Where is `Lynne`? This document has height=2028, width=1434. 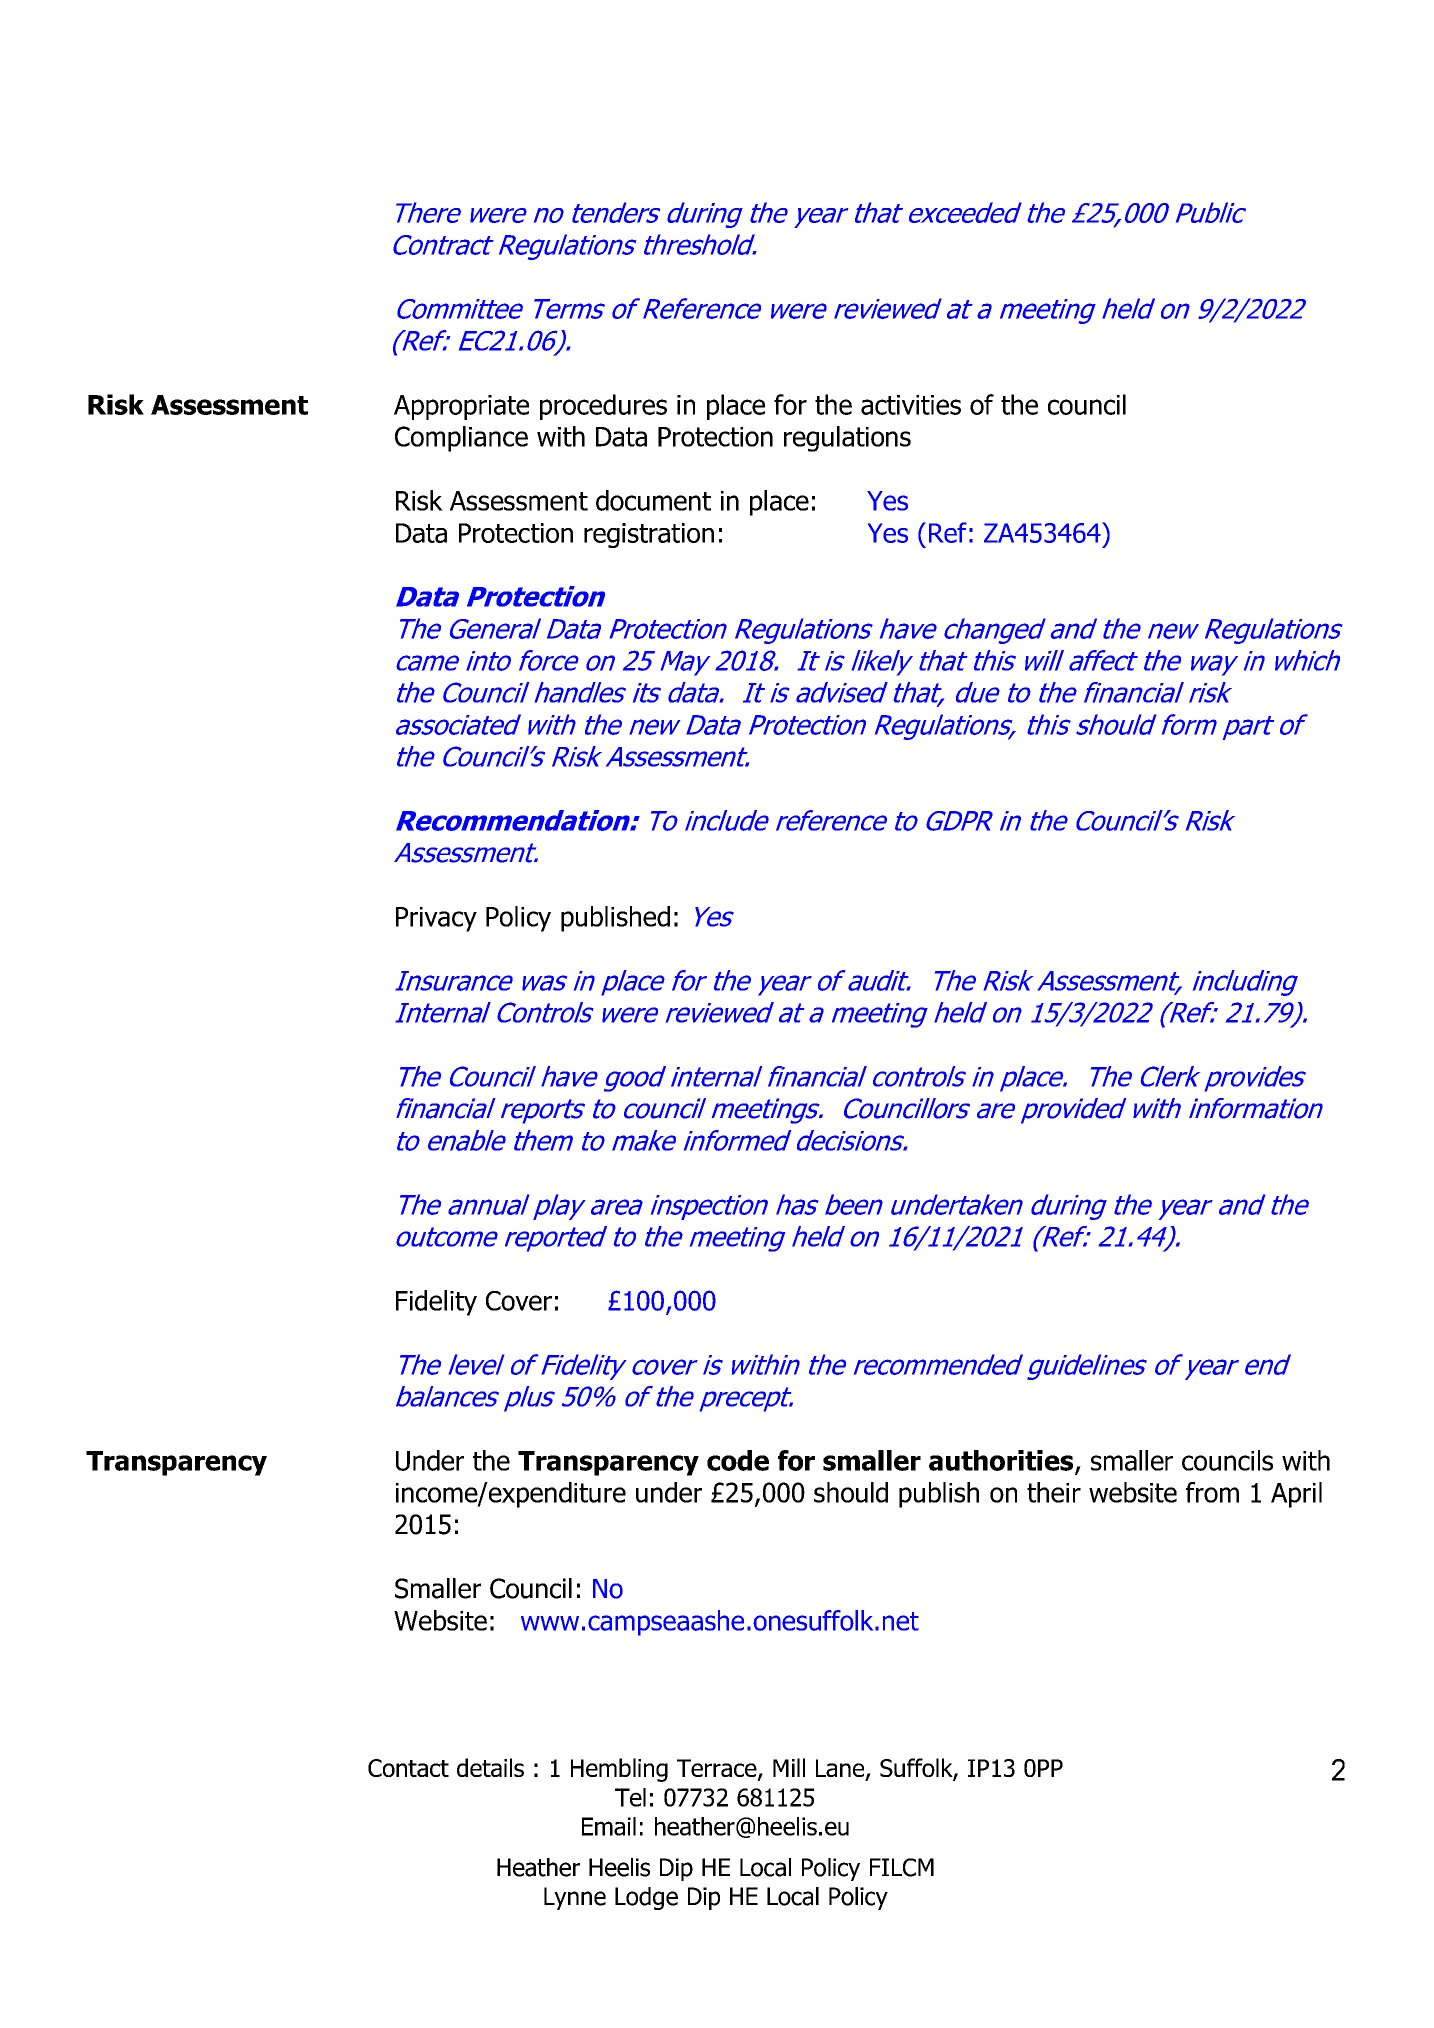 Lynne is located at coordinates (575, 1898).
